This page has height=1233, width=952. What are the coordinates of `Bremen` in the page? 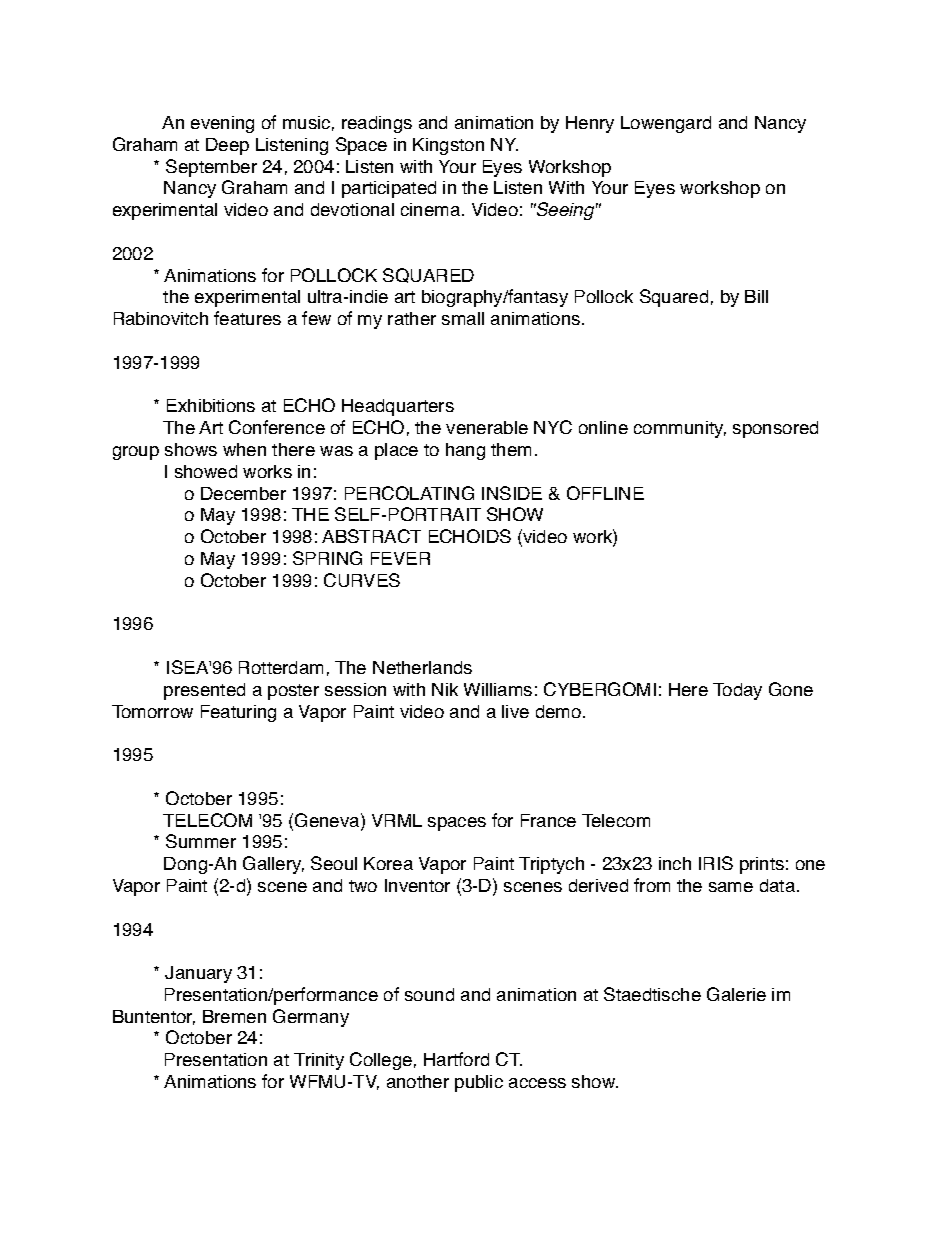 It's located at (234, 1016).
